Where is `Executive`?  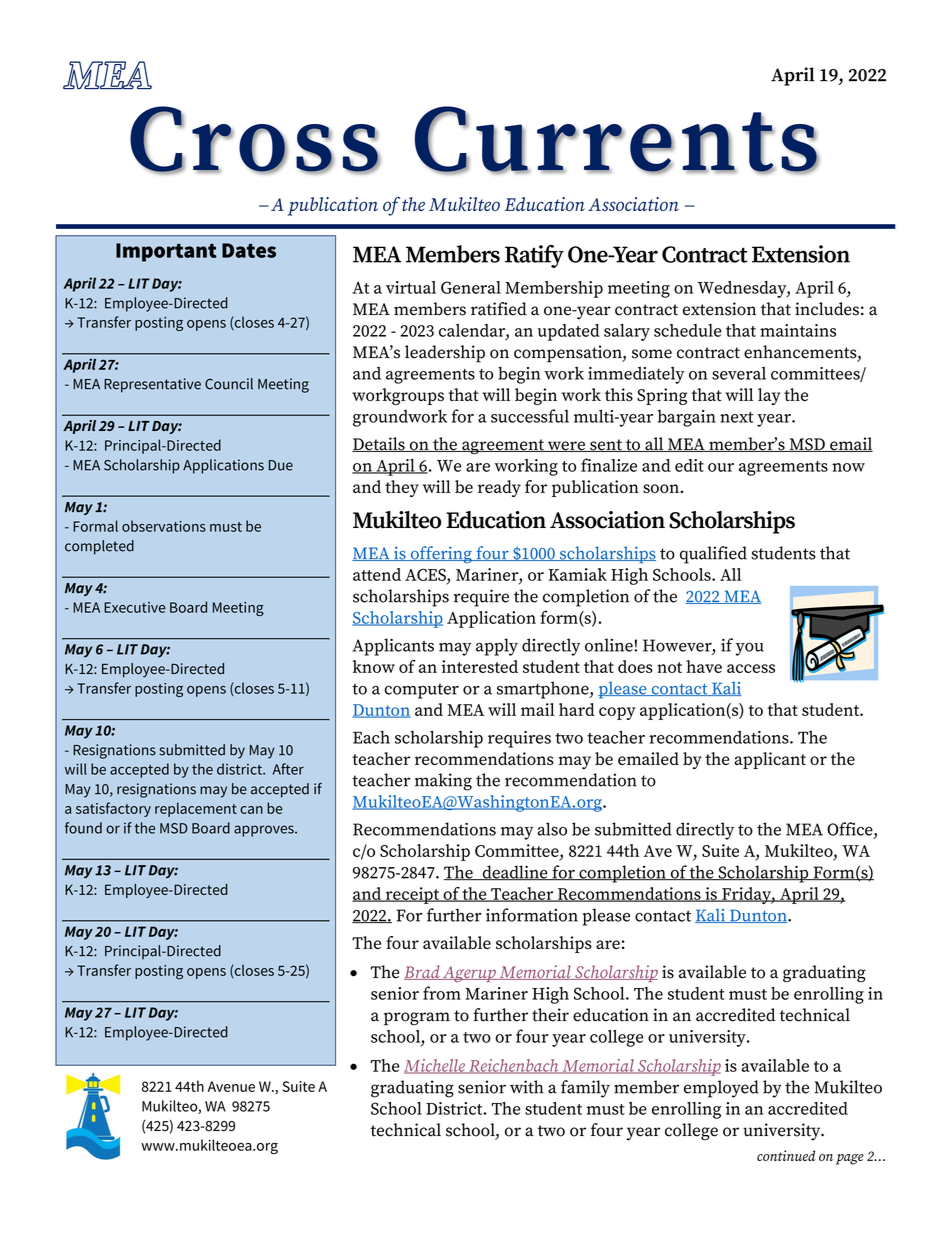
Executive is located at coordinates (135, 607).
